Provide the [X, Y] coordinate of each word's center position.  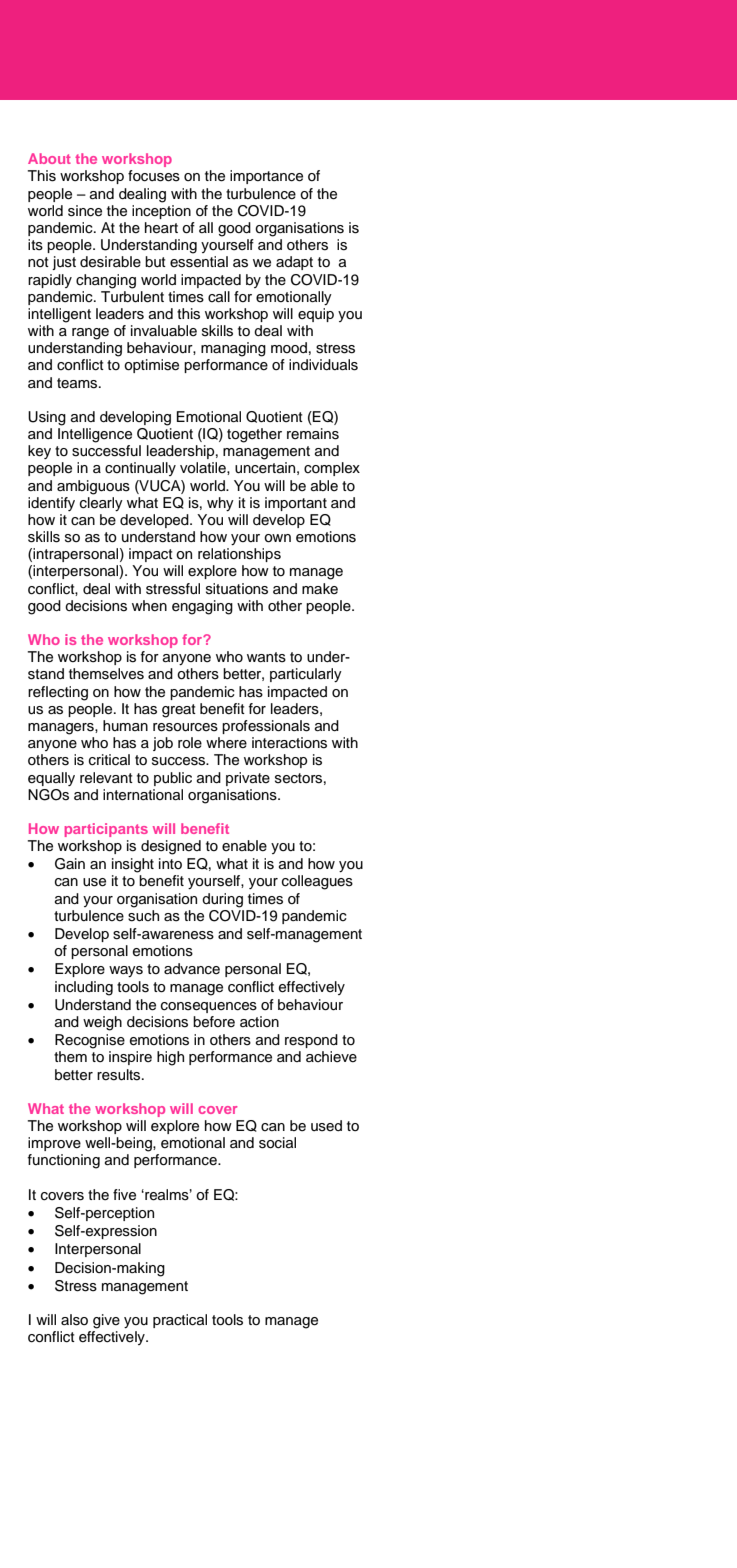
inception [161, 212]
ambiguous [93, 487]
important [296, 504]
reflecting [58, 693]
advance [192, 969]
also [74, 1320]
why [220, 504]
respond [311, 1041]
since [85, 211]
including [84, 988]
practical [180, 1321]
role [190, 743]
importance [266, 177]
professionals [266, 727]
